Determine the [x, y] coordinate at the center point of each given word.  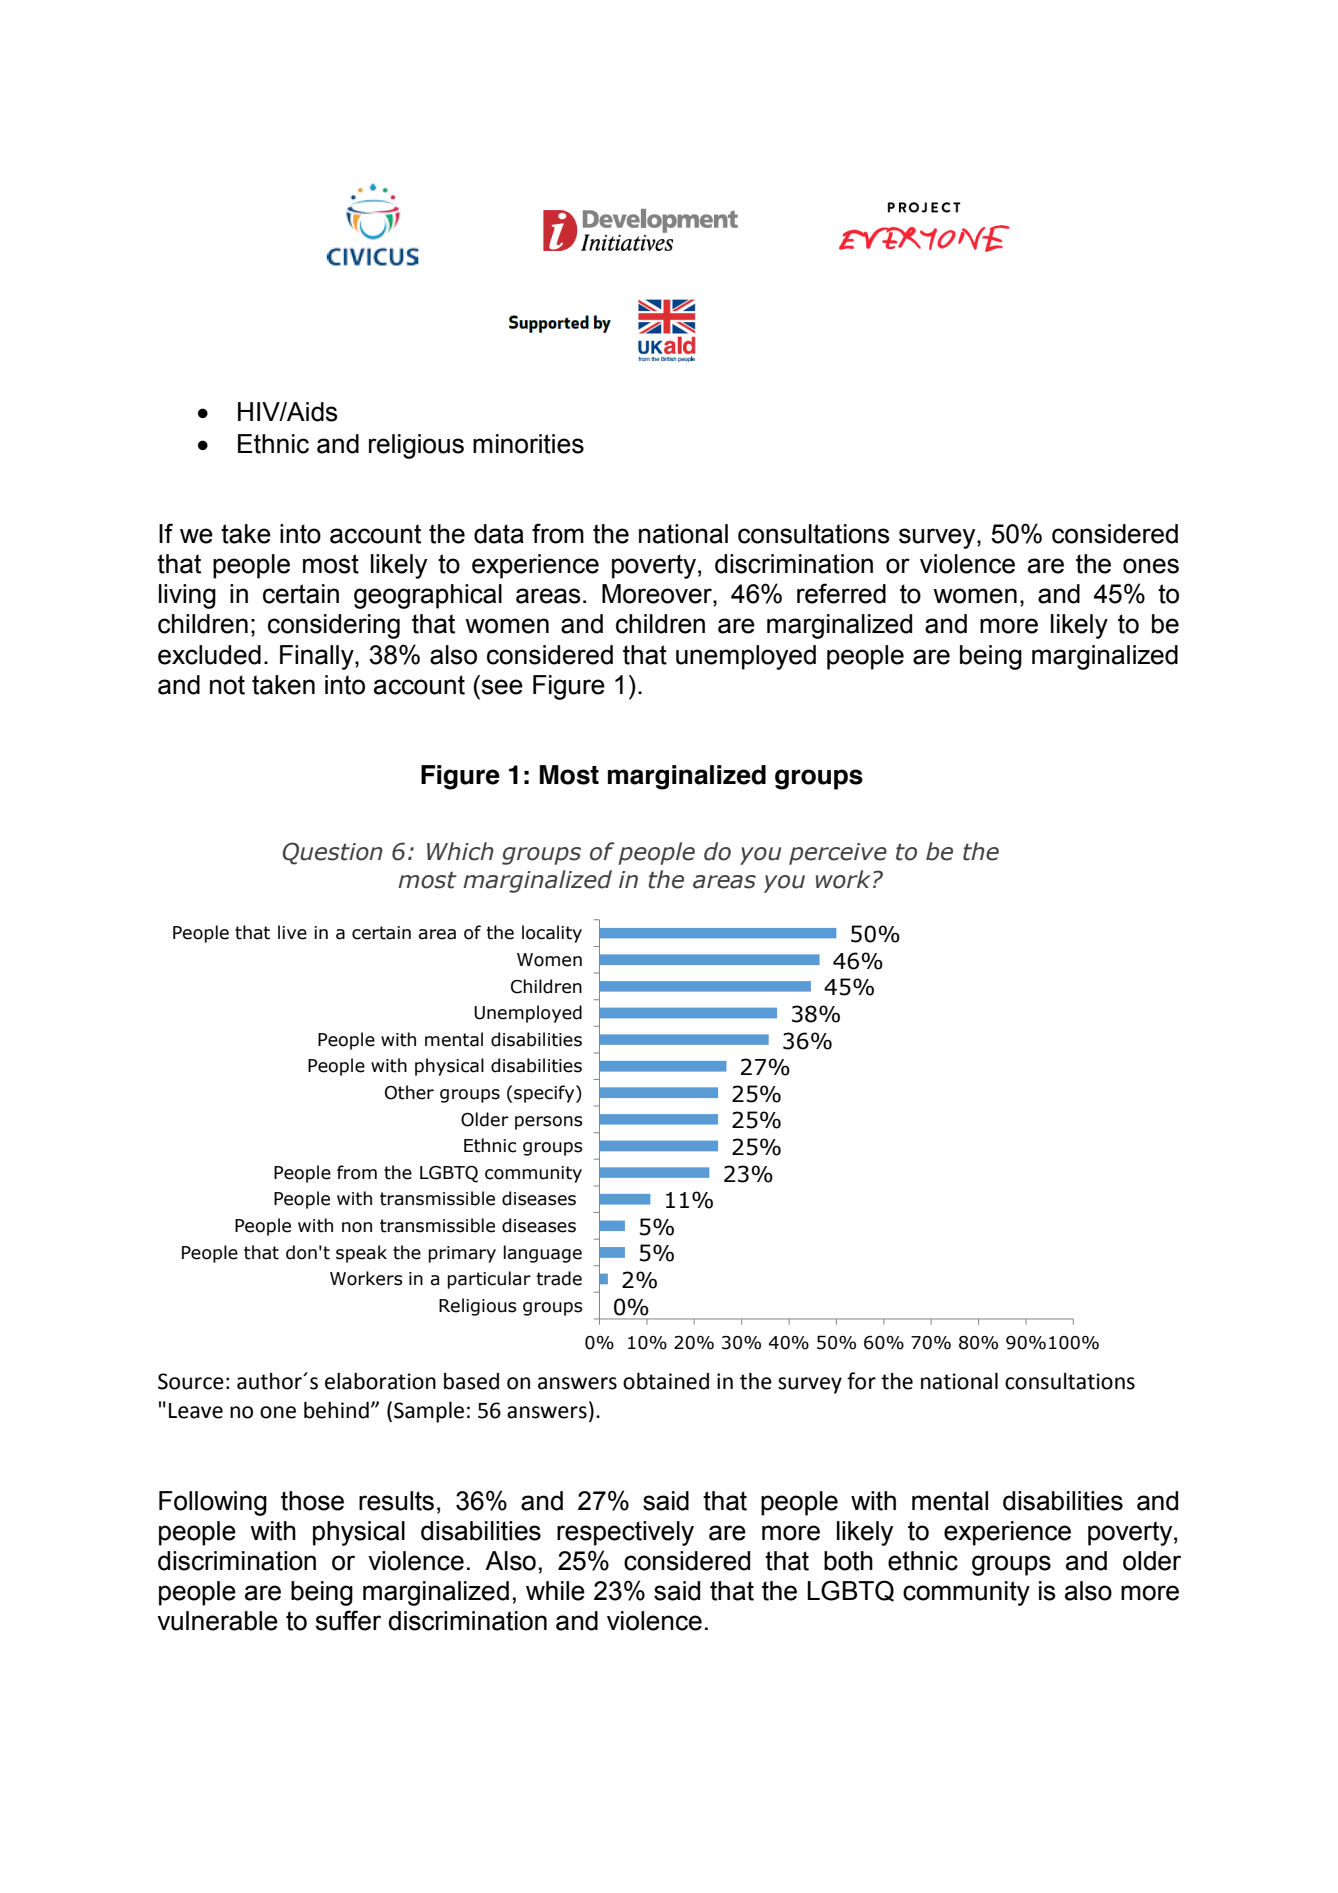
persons [549, 1123]
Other [409, 1092]
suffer [348, 1620]
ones [1151, 566]
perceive [838, 854]
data [499, 534]
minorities [528, 444]
